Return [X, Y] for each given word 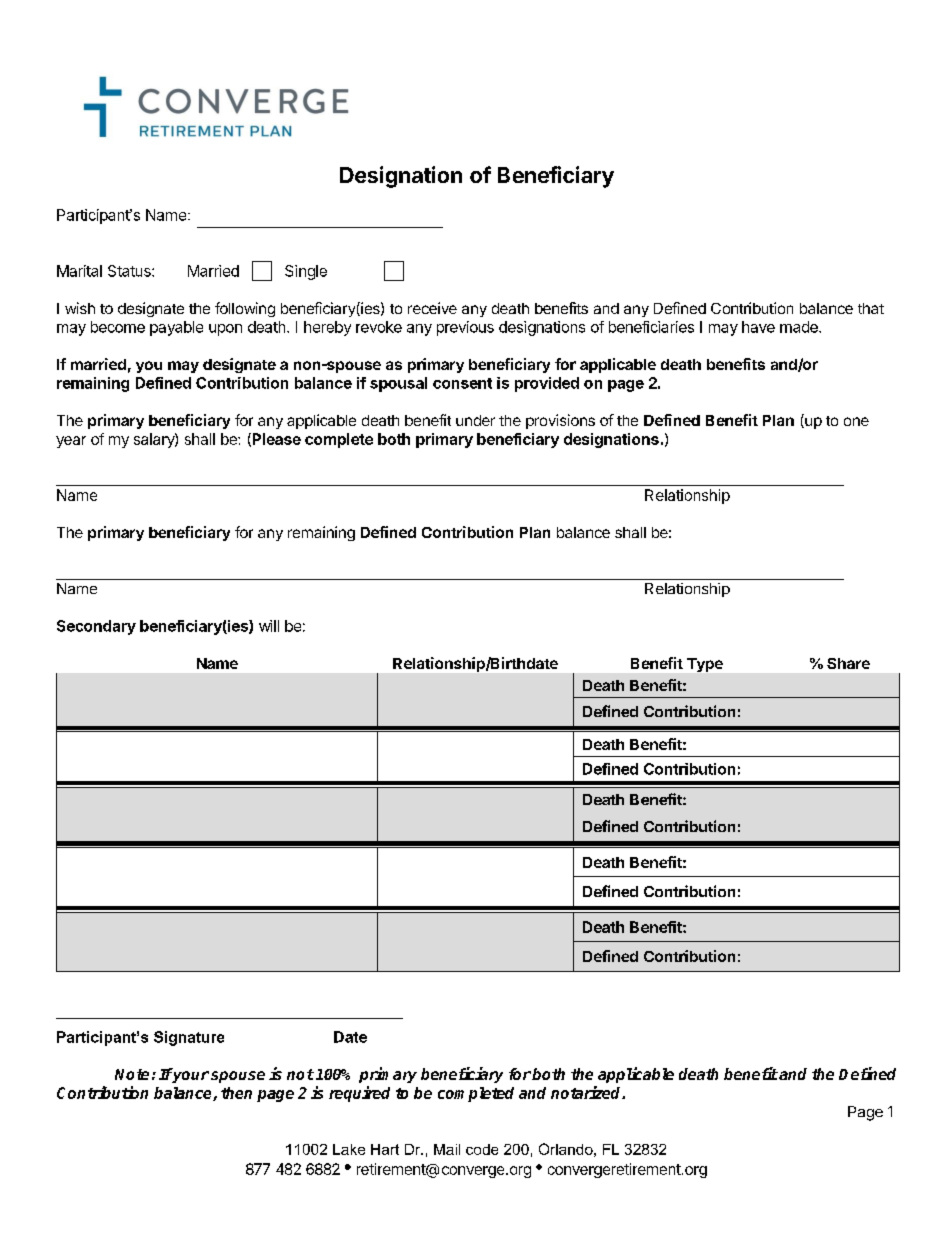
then [236, 1093]
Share [848, 663]
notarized [587, 1092]
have [758, 327]
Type [705, 665]
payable [176, 328]
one [856, 421]
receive [432, 308]
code [482, 1149]
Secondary [96, 627]
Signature [189, 1038]
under [475, 420]
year [71, 442]
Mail [447, 1149]
